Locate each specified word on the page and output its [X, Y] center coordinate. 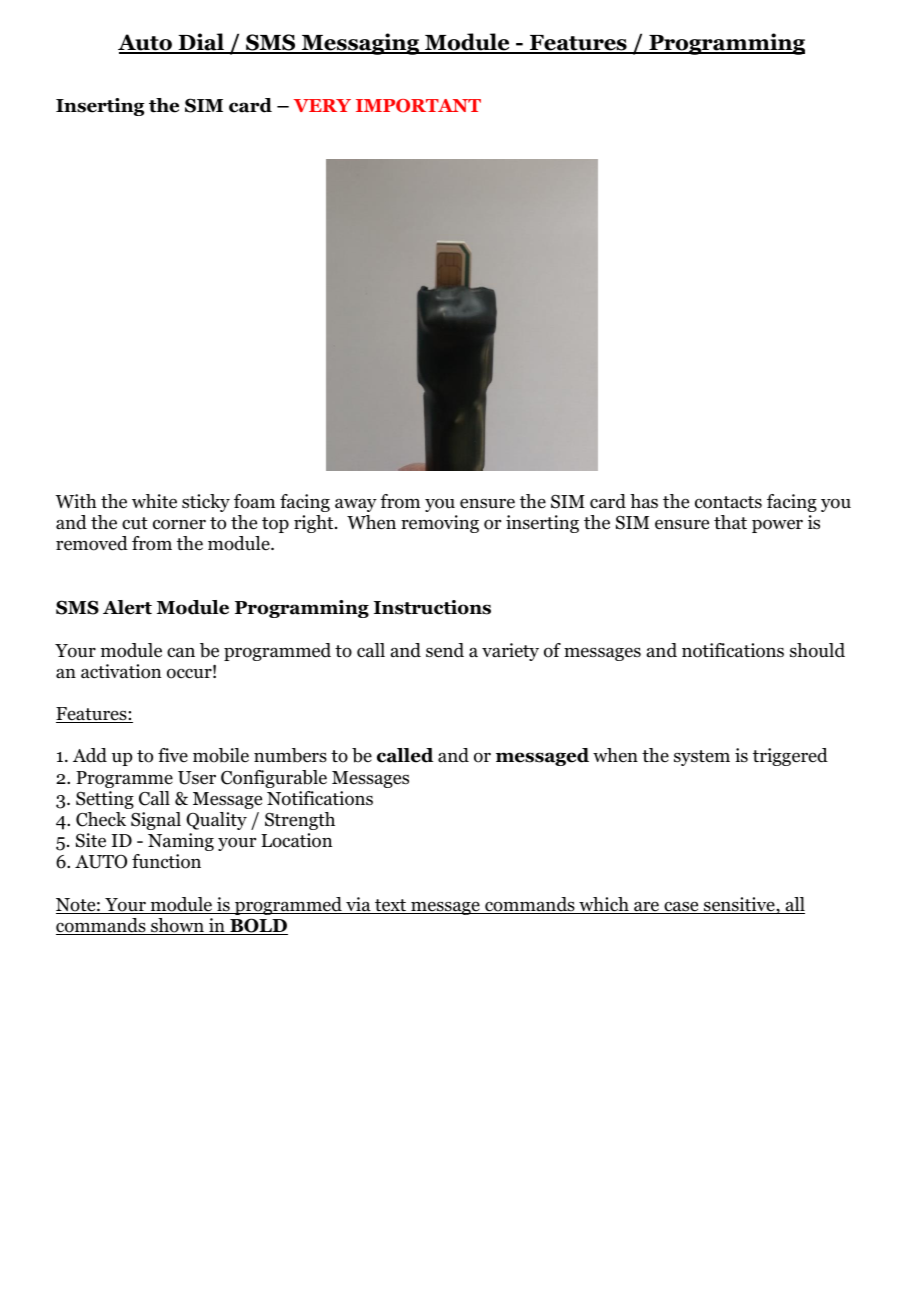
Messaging [360, 44]
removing [440, 524]
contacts [728, 502]
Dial [201, 43]
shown [177, 926]
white [154, 501]
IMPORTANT [418, 106]
